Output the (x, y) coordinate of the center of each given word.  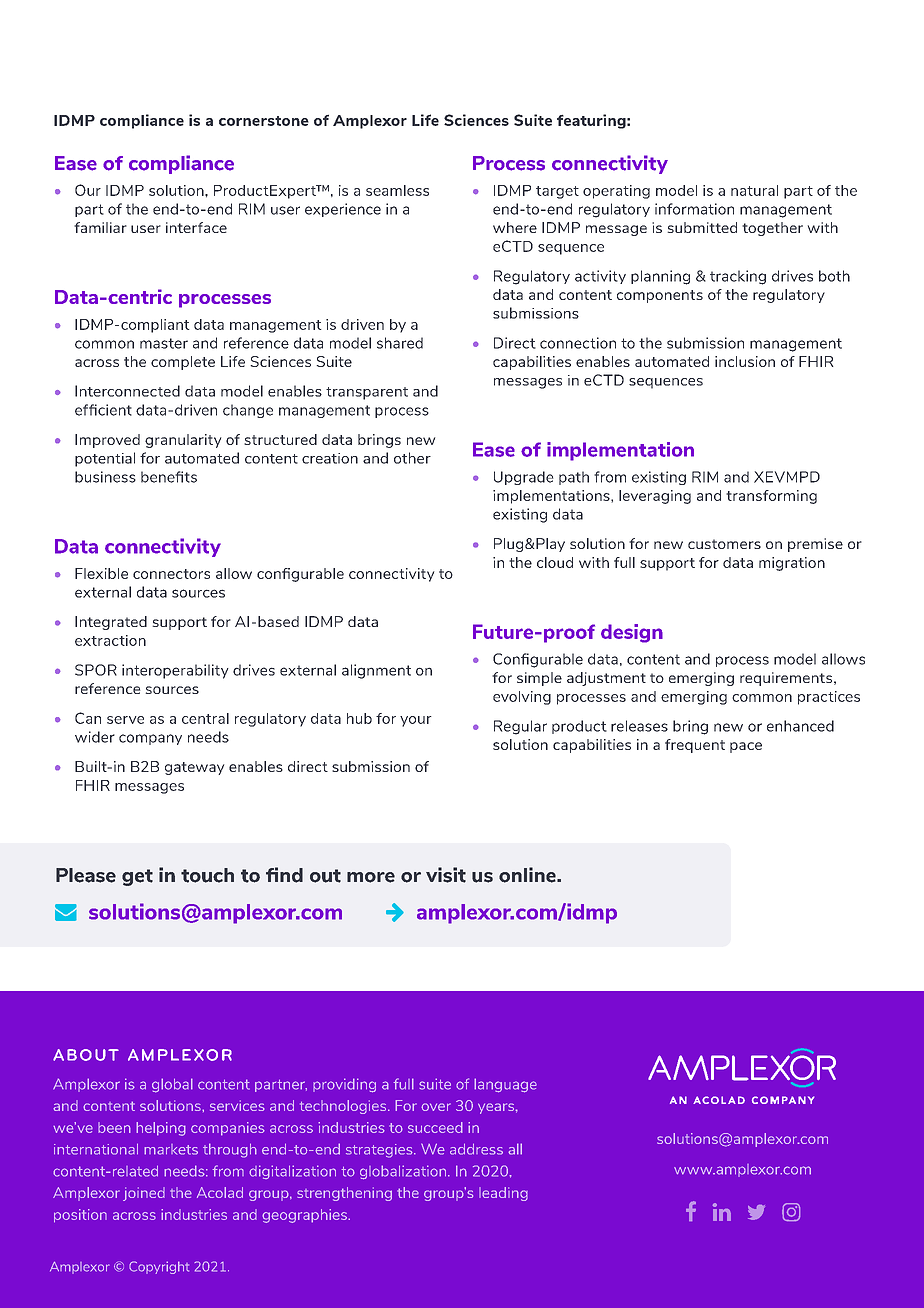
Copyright (159, 1267)
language (505, 1085)
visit (446, 875)
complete (183, 363)
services (237, 1105)
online (528, 875)
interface (196, 227)
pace (746, 747)
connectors (171, 574)
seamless (397, 190)
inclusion (745, 361)
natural (754, 190)
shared (400, 343)
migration (792, 564)
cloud (555, 562)
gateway (194, 768)
